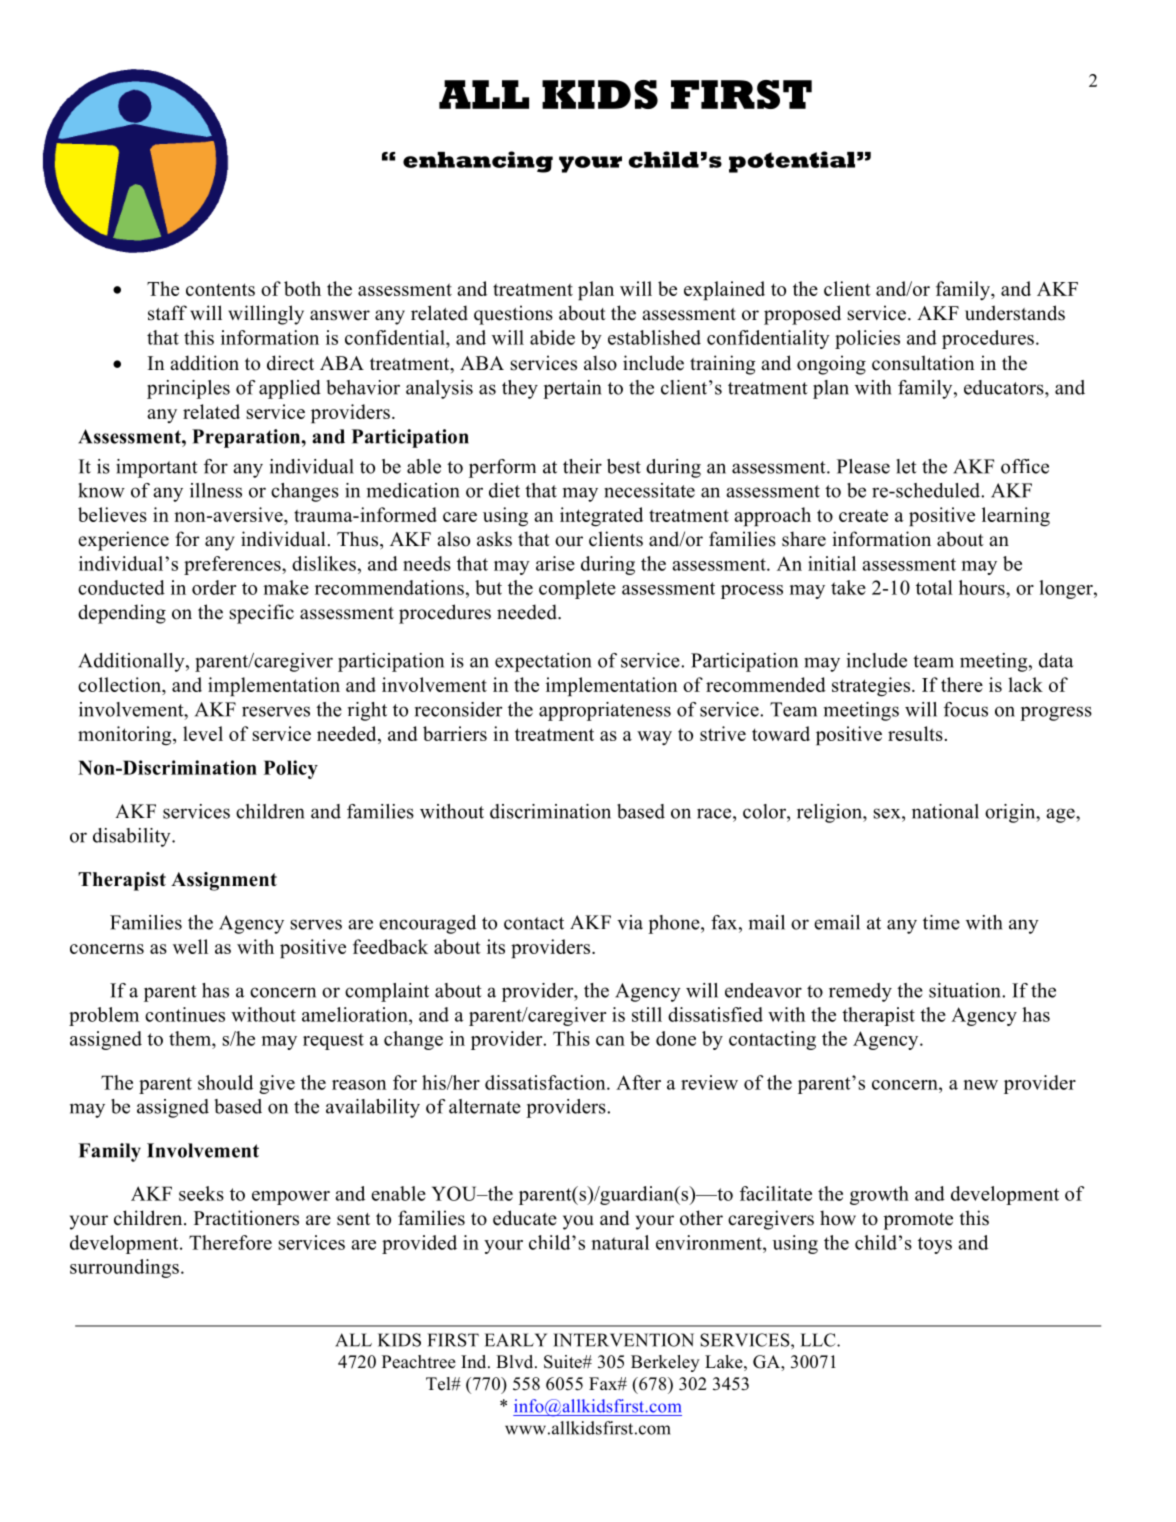  Describe the element at coordinates (941, 922) in the page. I see `time` at that location.
